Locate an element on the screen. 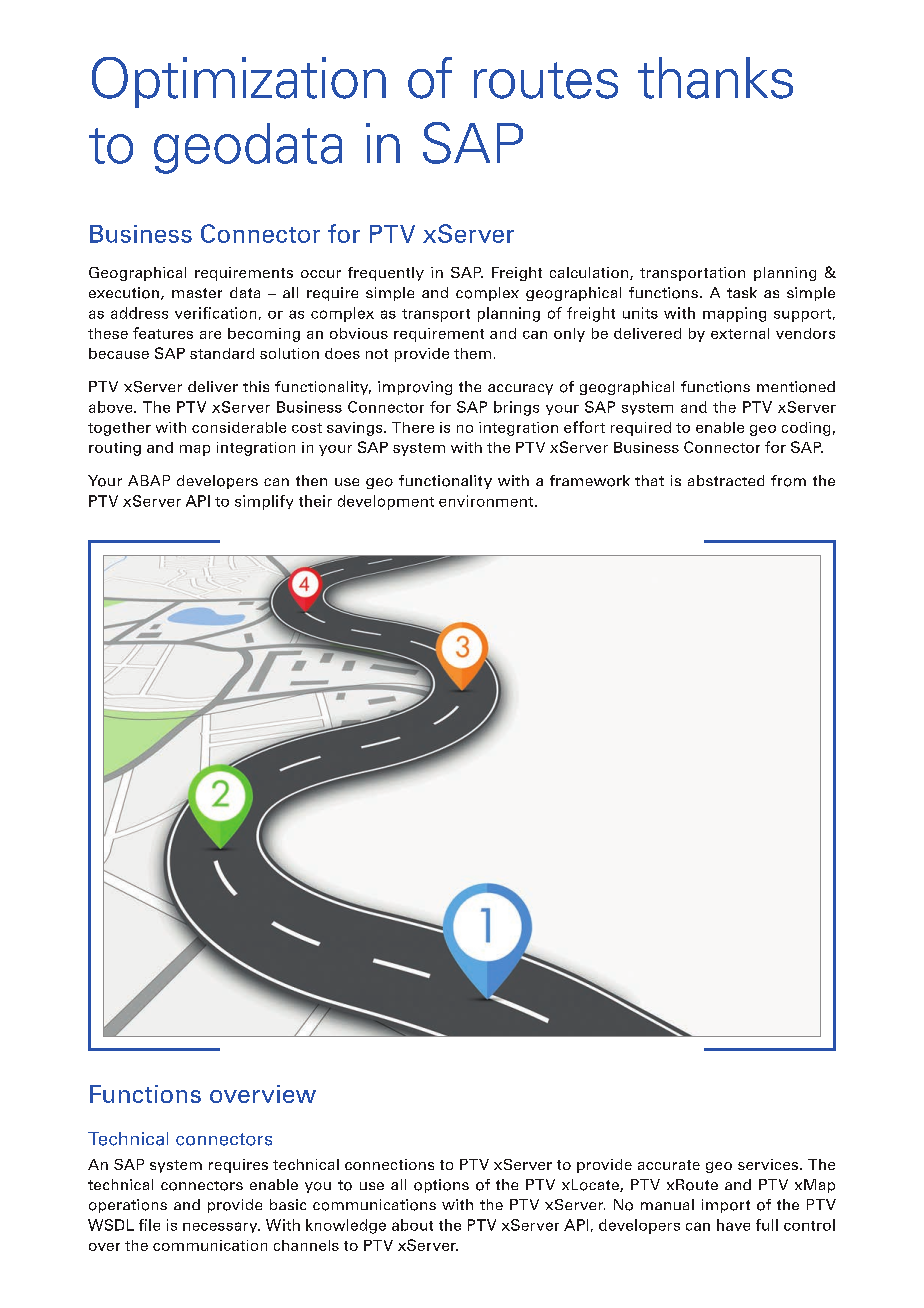 The height and width of the screenshot is (1308, 924). routes is located at coordinates (546, 80).
